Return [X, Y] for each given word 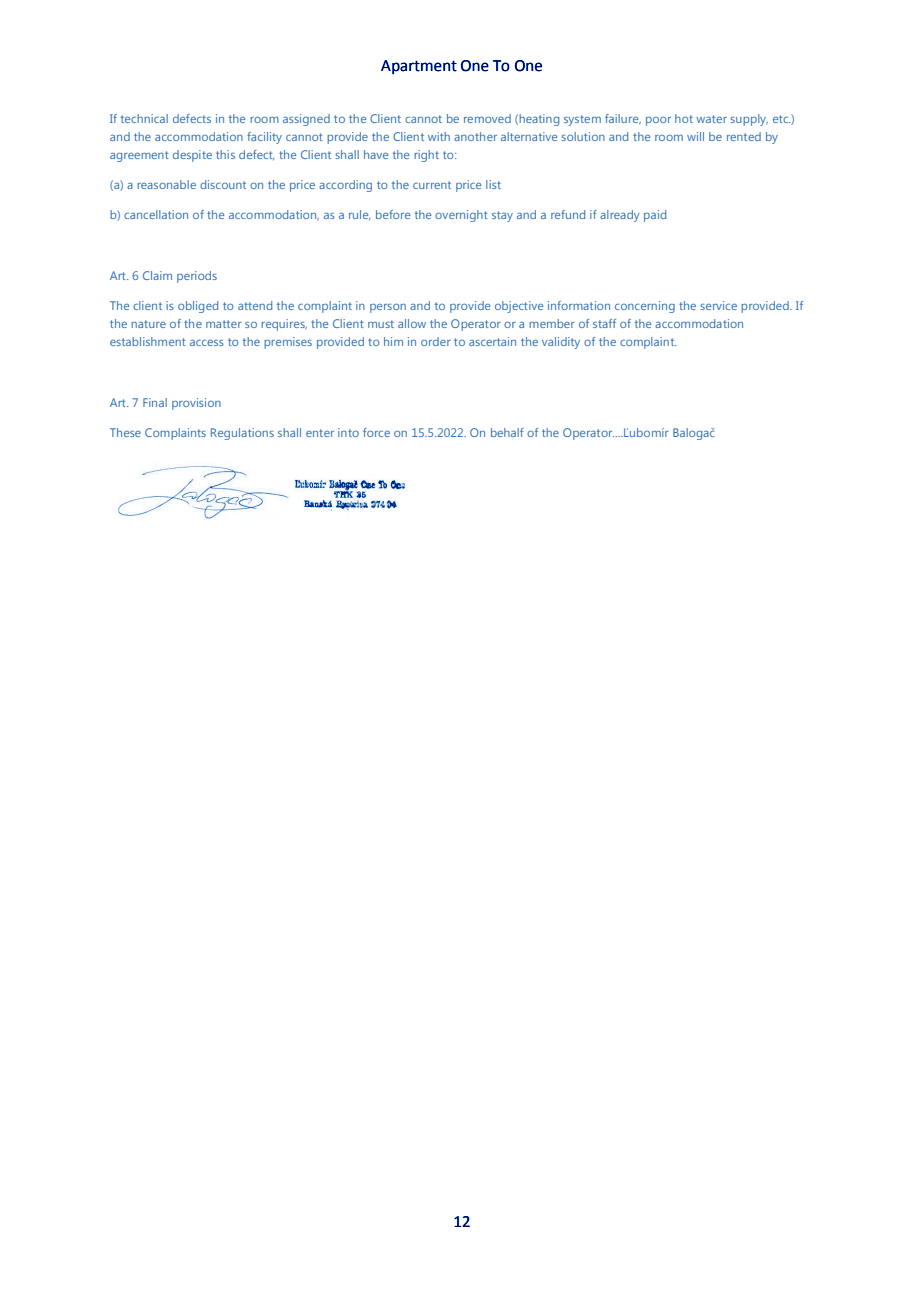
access [207, 342]
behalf [507, 432]
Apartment [419, 67]
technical [144, 118]
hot [684, 118]
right [426, 156]
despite [192, 156]
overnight [461, 216]
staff [604, 323]
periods [197, 277]
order [436, 341]
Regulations [242, 434]
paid [655, 216]
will [695, 136]
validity [561, 343]
